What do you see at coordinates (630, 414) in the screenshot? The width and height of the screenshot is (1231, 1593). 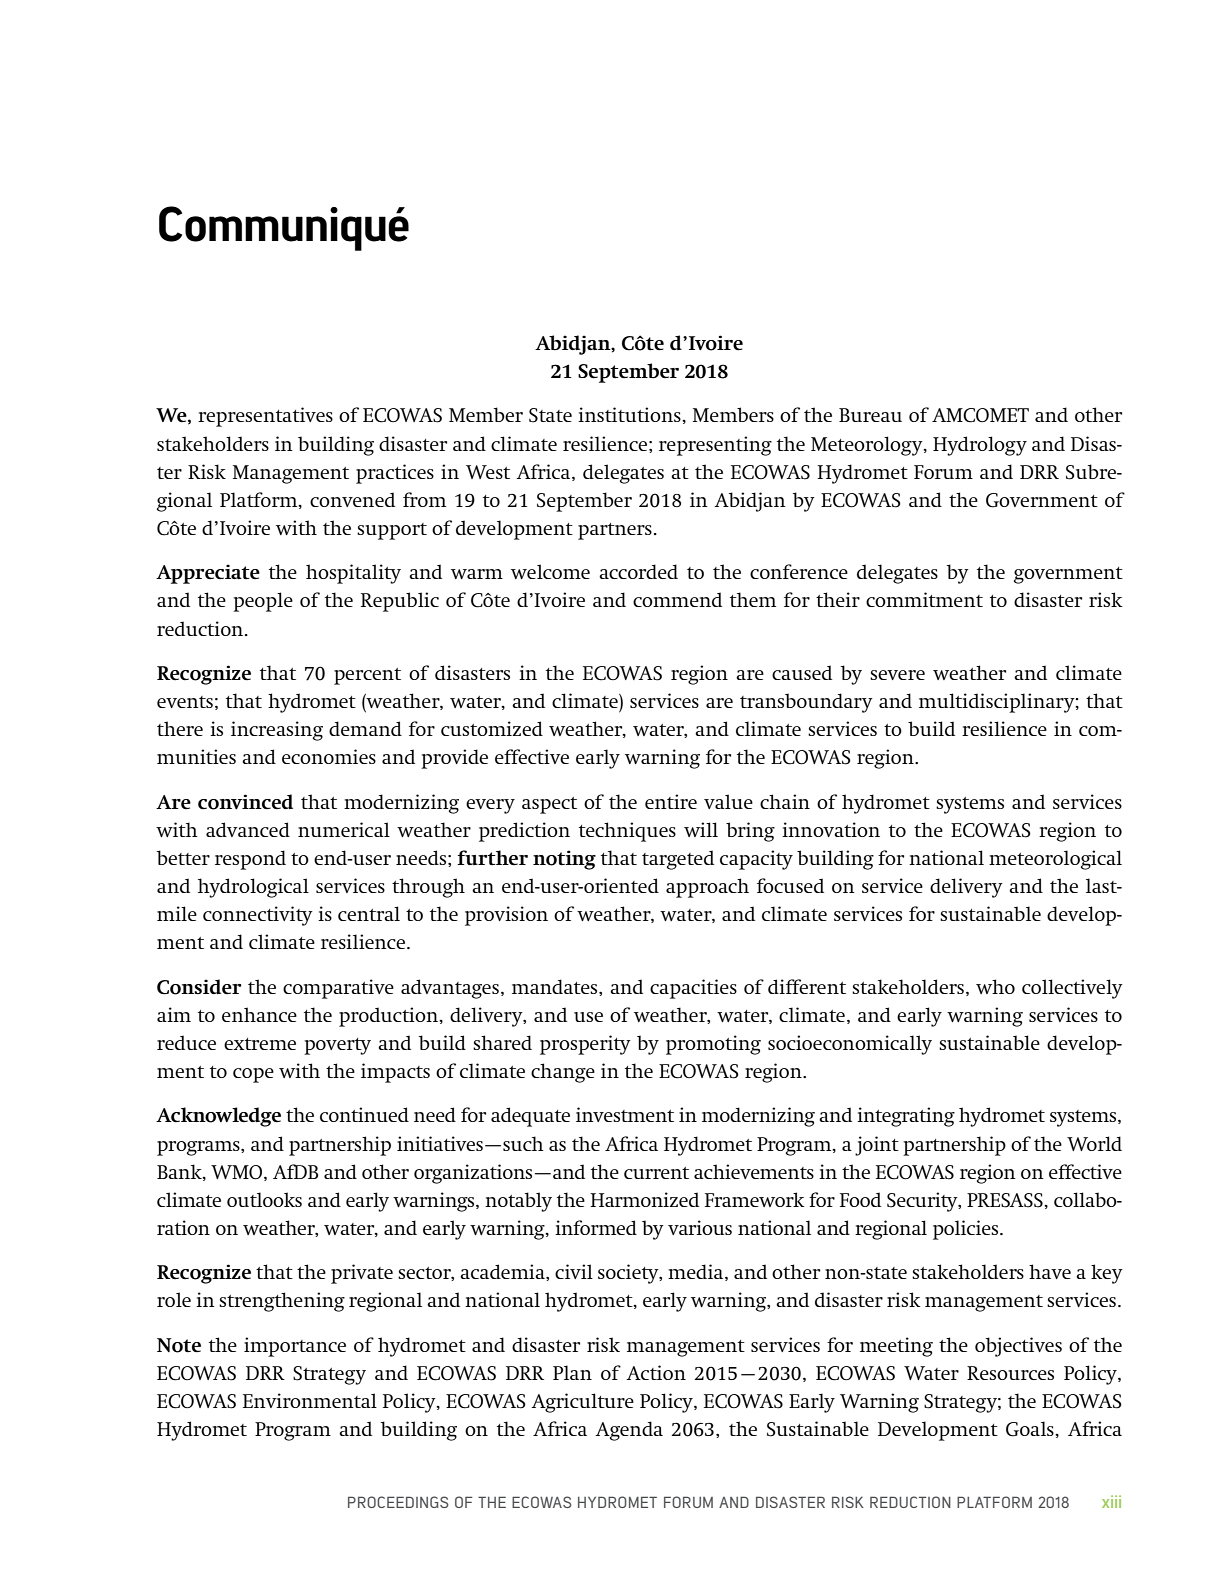 I see `institutions` at bounding box center [630, 414].
